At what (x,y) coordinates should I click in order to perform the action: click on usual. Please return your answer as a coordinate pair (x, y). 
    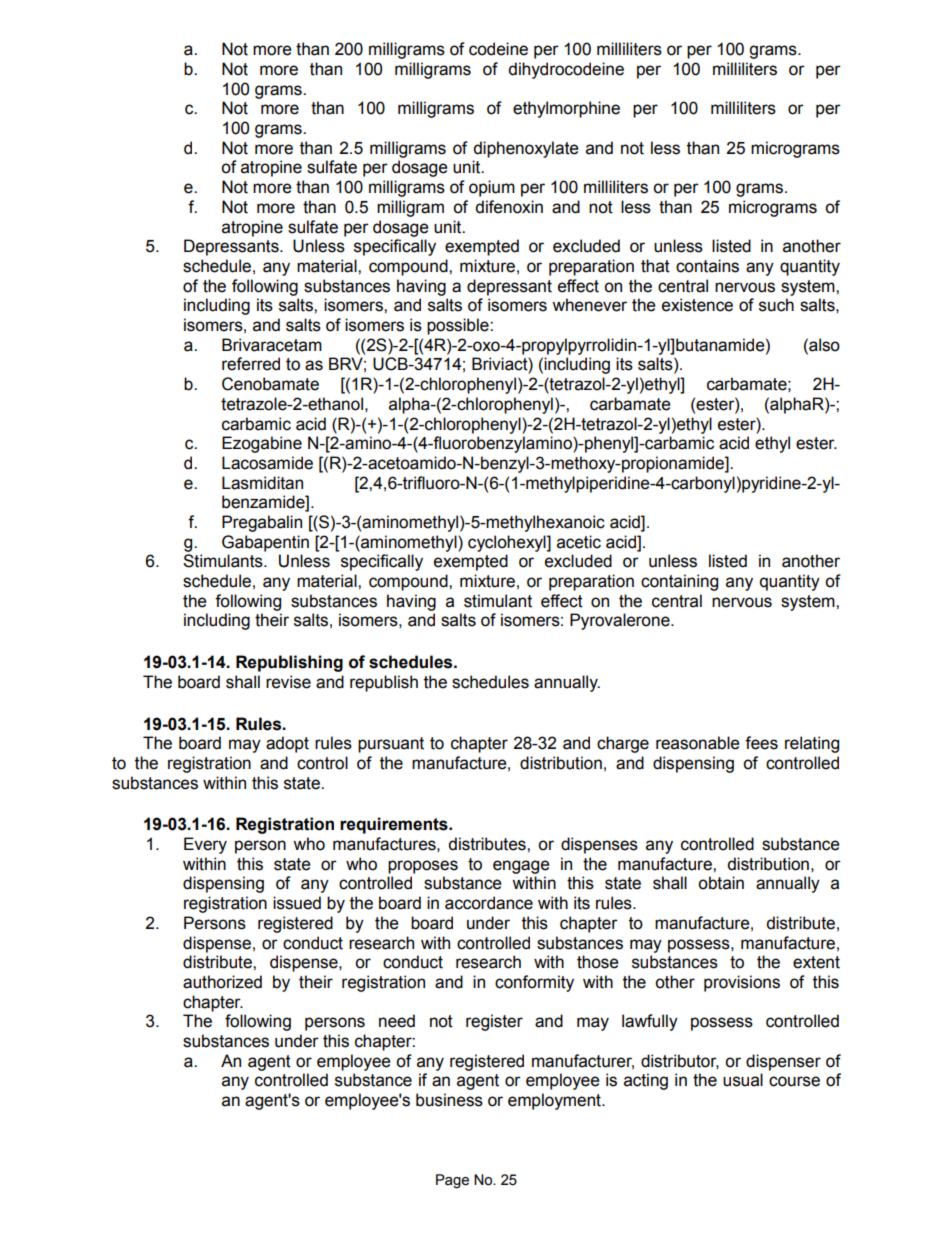
    Looking at the image, I should click on (743, 1080).
